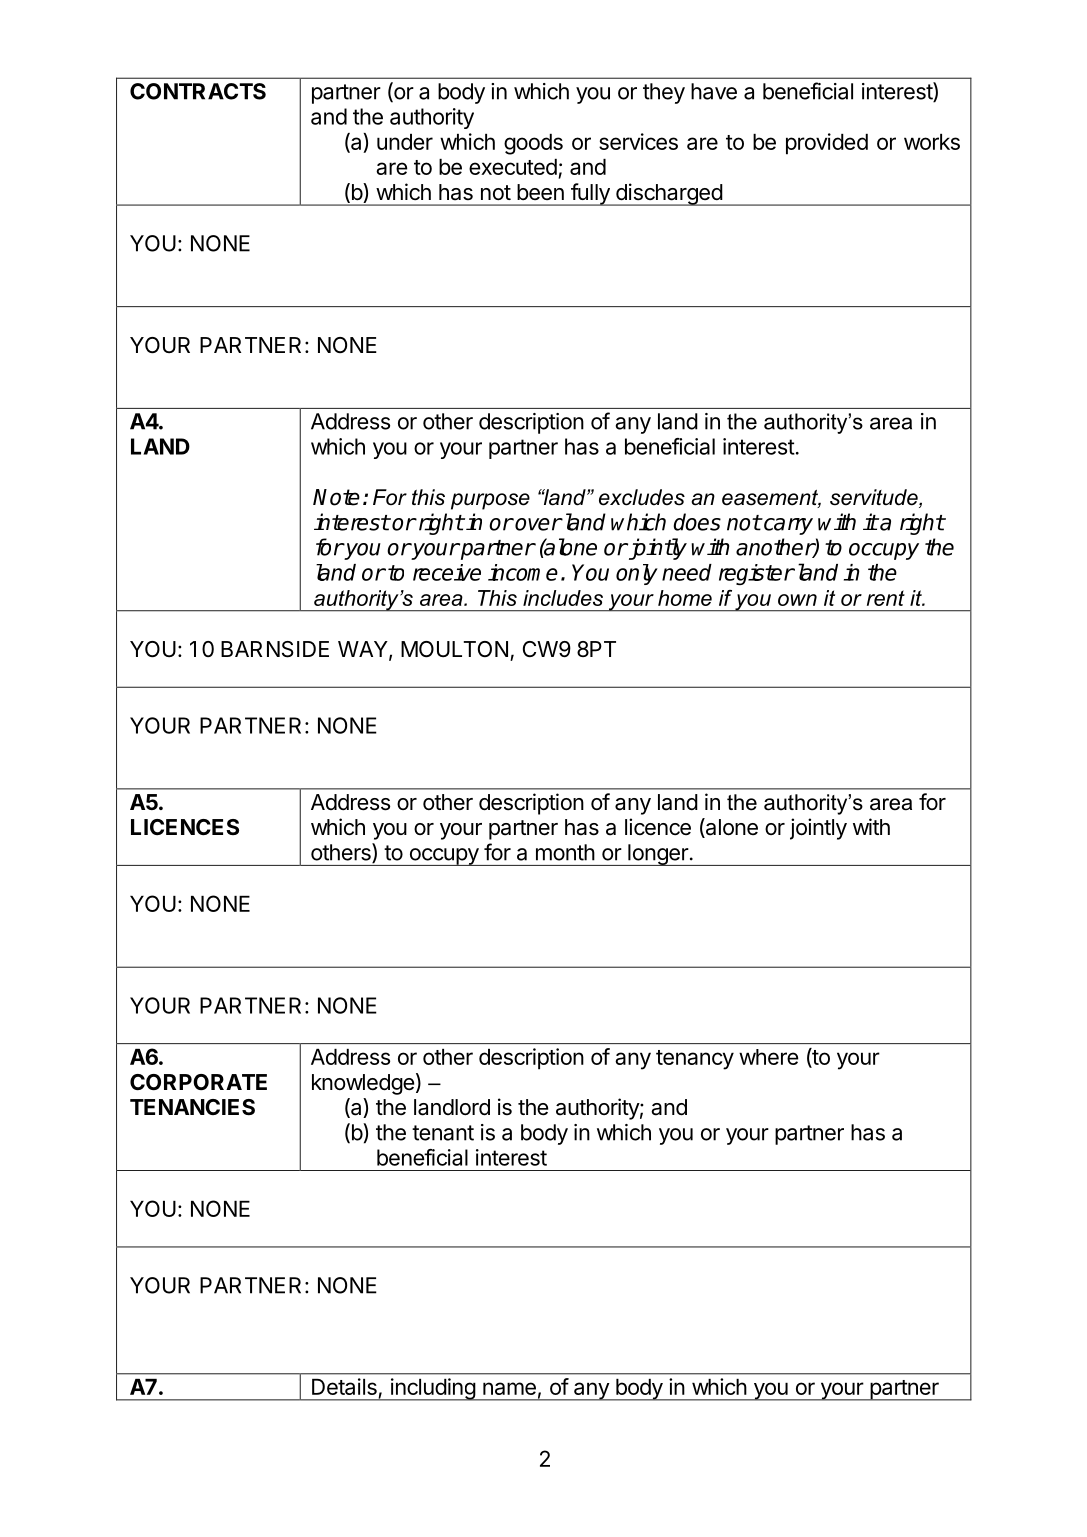  What do you see at coordinates (198, 1082) in the screenshot?
I see `CORPORATE` at bounding box center [198, 1082].
